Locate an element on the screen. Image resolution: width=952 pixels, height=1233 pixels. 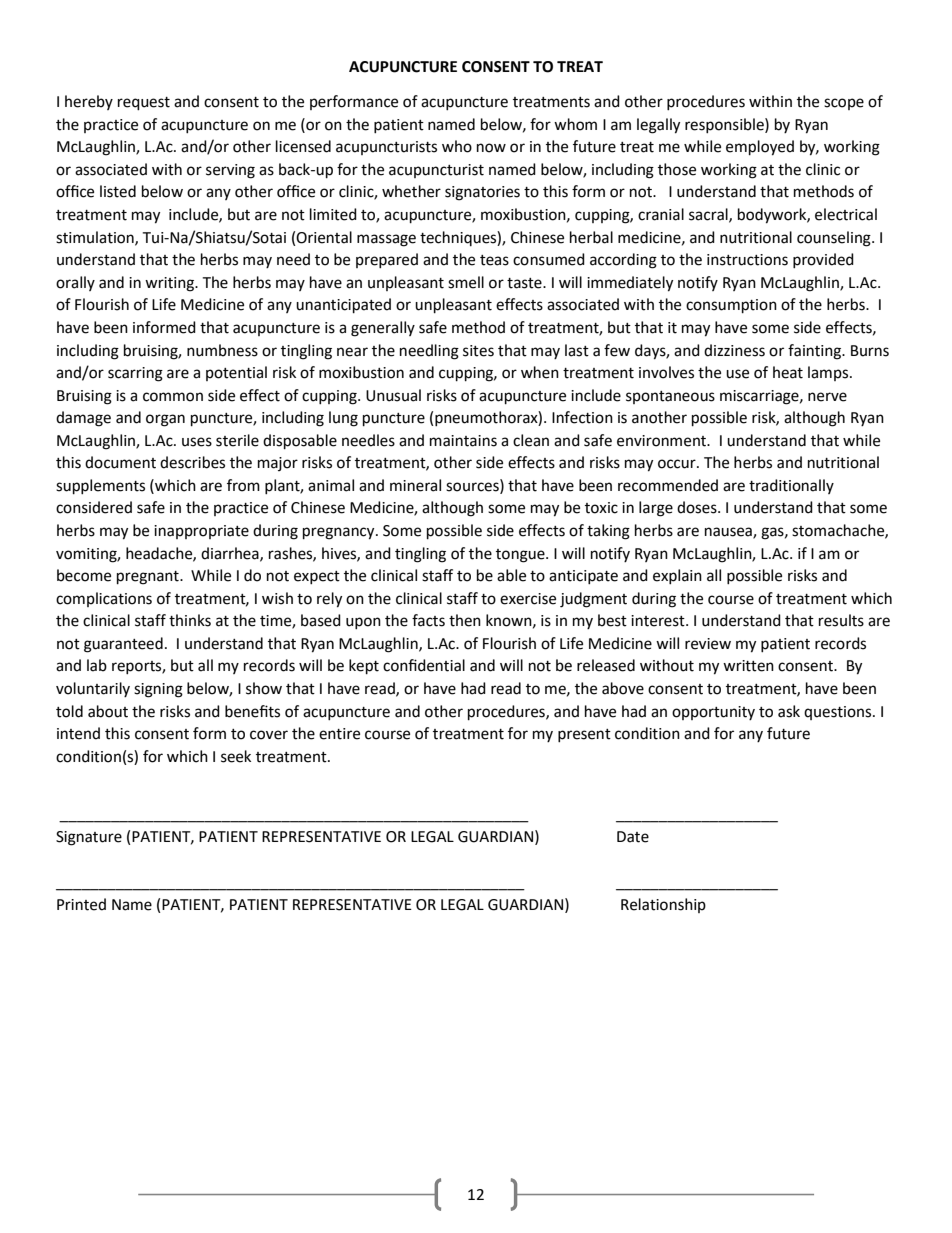
then is located at coordinates (465, 620).
